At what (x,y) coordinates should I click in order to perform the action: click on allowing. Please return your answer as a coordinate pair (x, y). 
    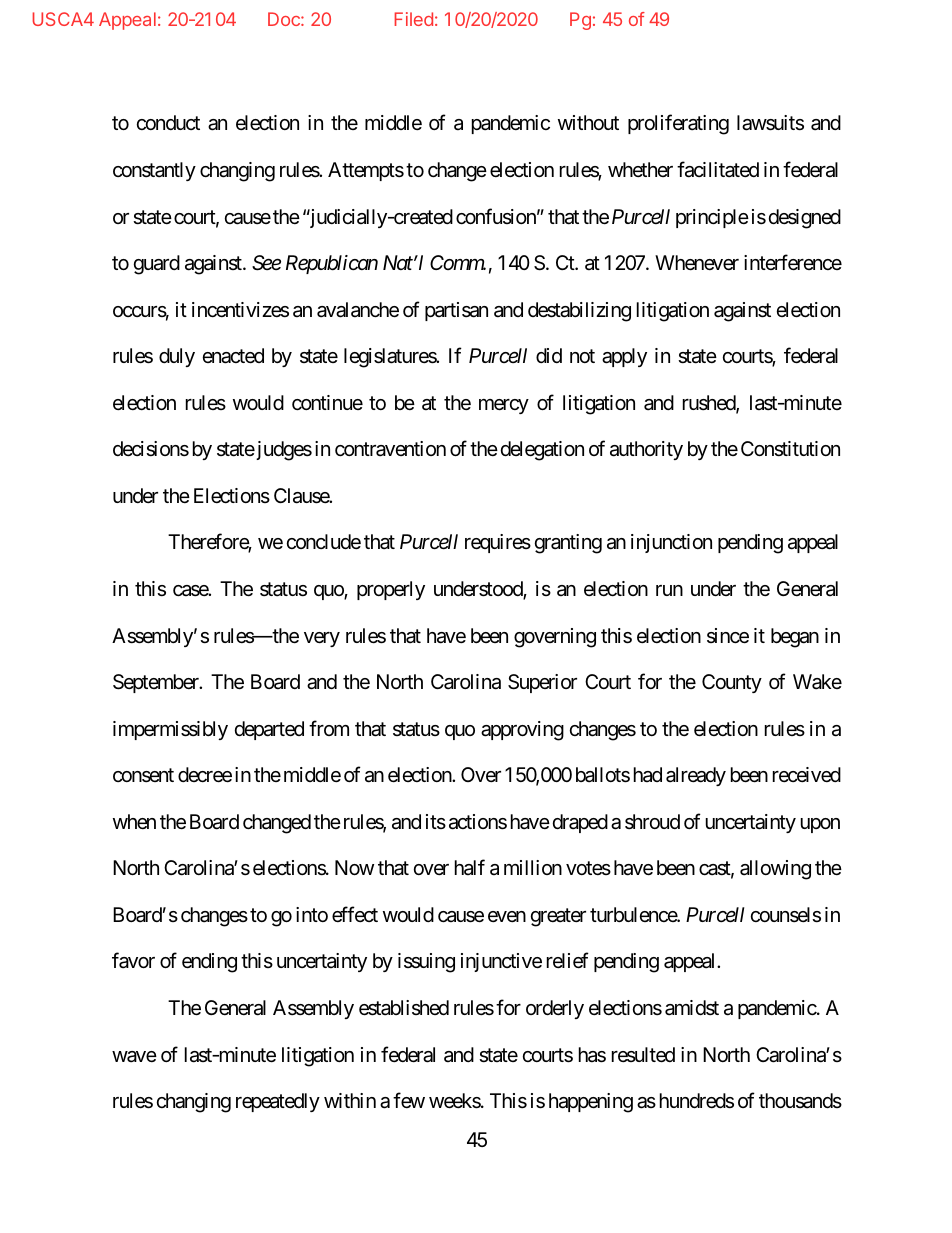
    Looking at the image, I should click on (775, 870).
